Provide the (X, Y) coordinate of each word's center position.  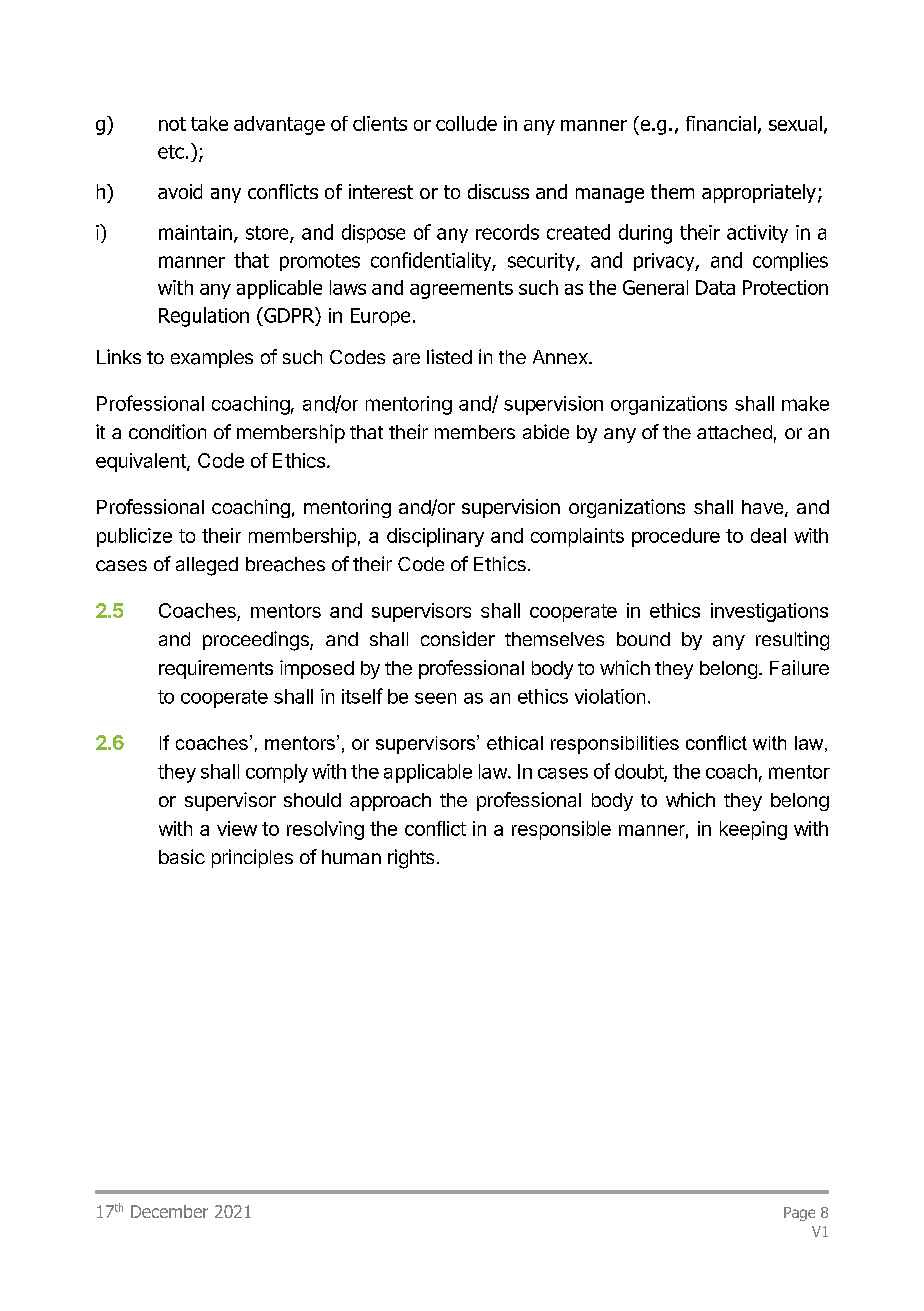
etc (171, 152)
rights (411, 859)
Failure (799, 667)
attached (734, 432)
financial (721, 123)
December (169, 1211)
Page (799, 1214)
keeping (753, 830)
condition (167, 431)
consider (458, 638)
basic (182, 856)
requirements (216, 669)
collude (466, 123)
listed (449, 356)
